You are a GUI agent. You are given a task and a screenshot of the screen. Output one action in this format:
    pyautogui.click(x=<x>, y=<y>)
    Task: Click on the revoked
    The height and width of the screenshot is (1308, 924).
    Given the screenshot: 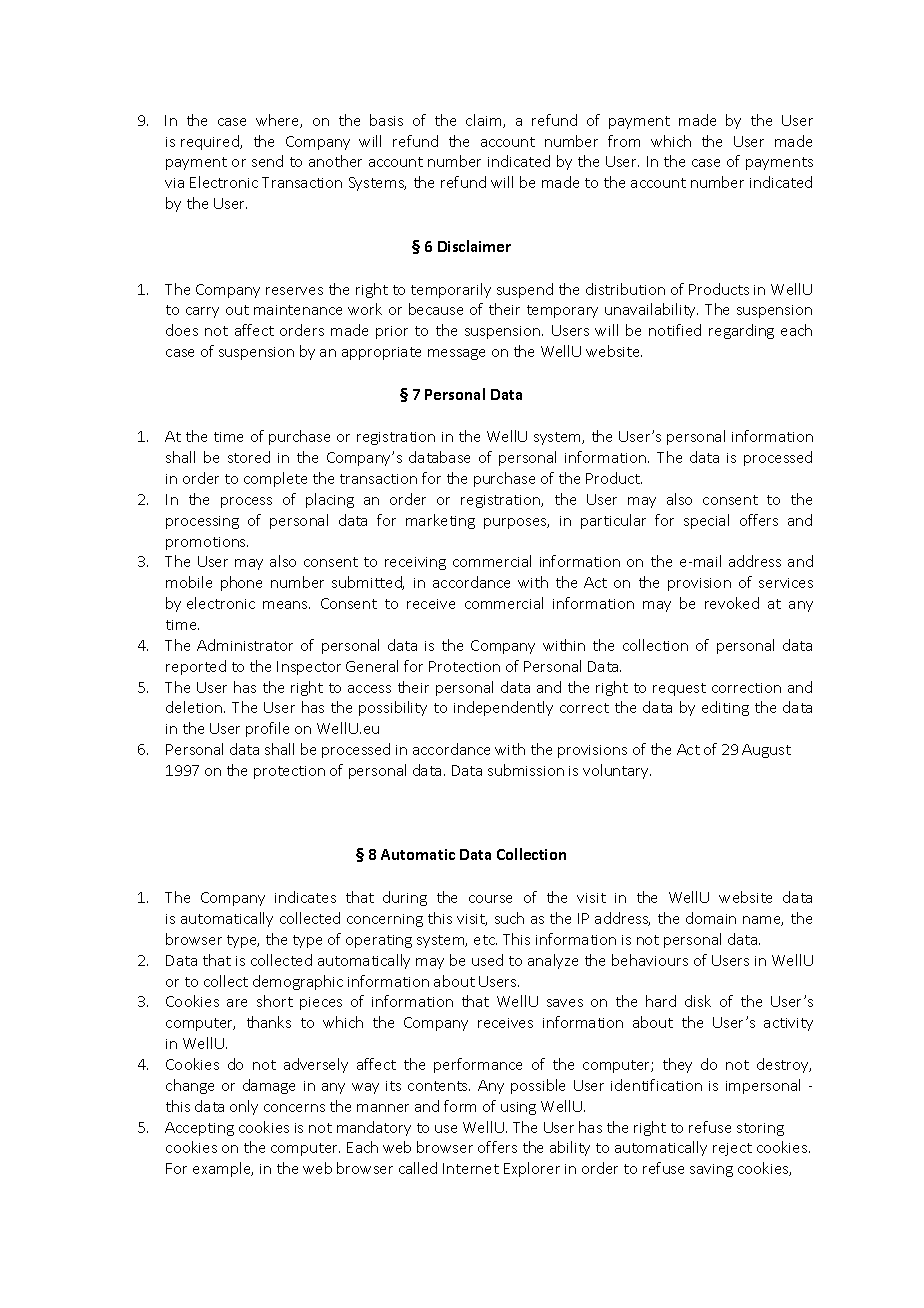 What is the action you would take?
    pyautogui.click(x=732, y=603)
